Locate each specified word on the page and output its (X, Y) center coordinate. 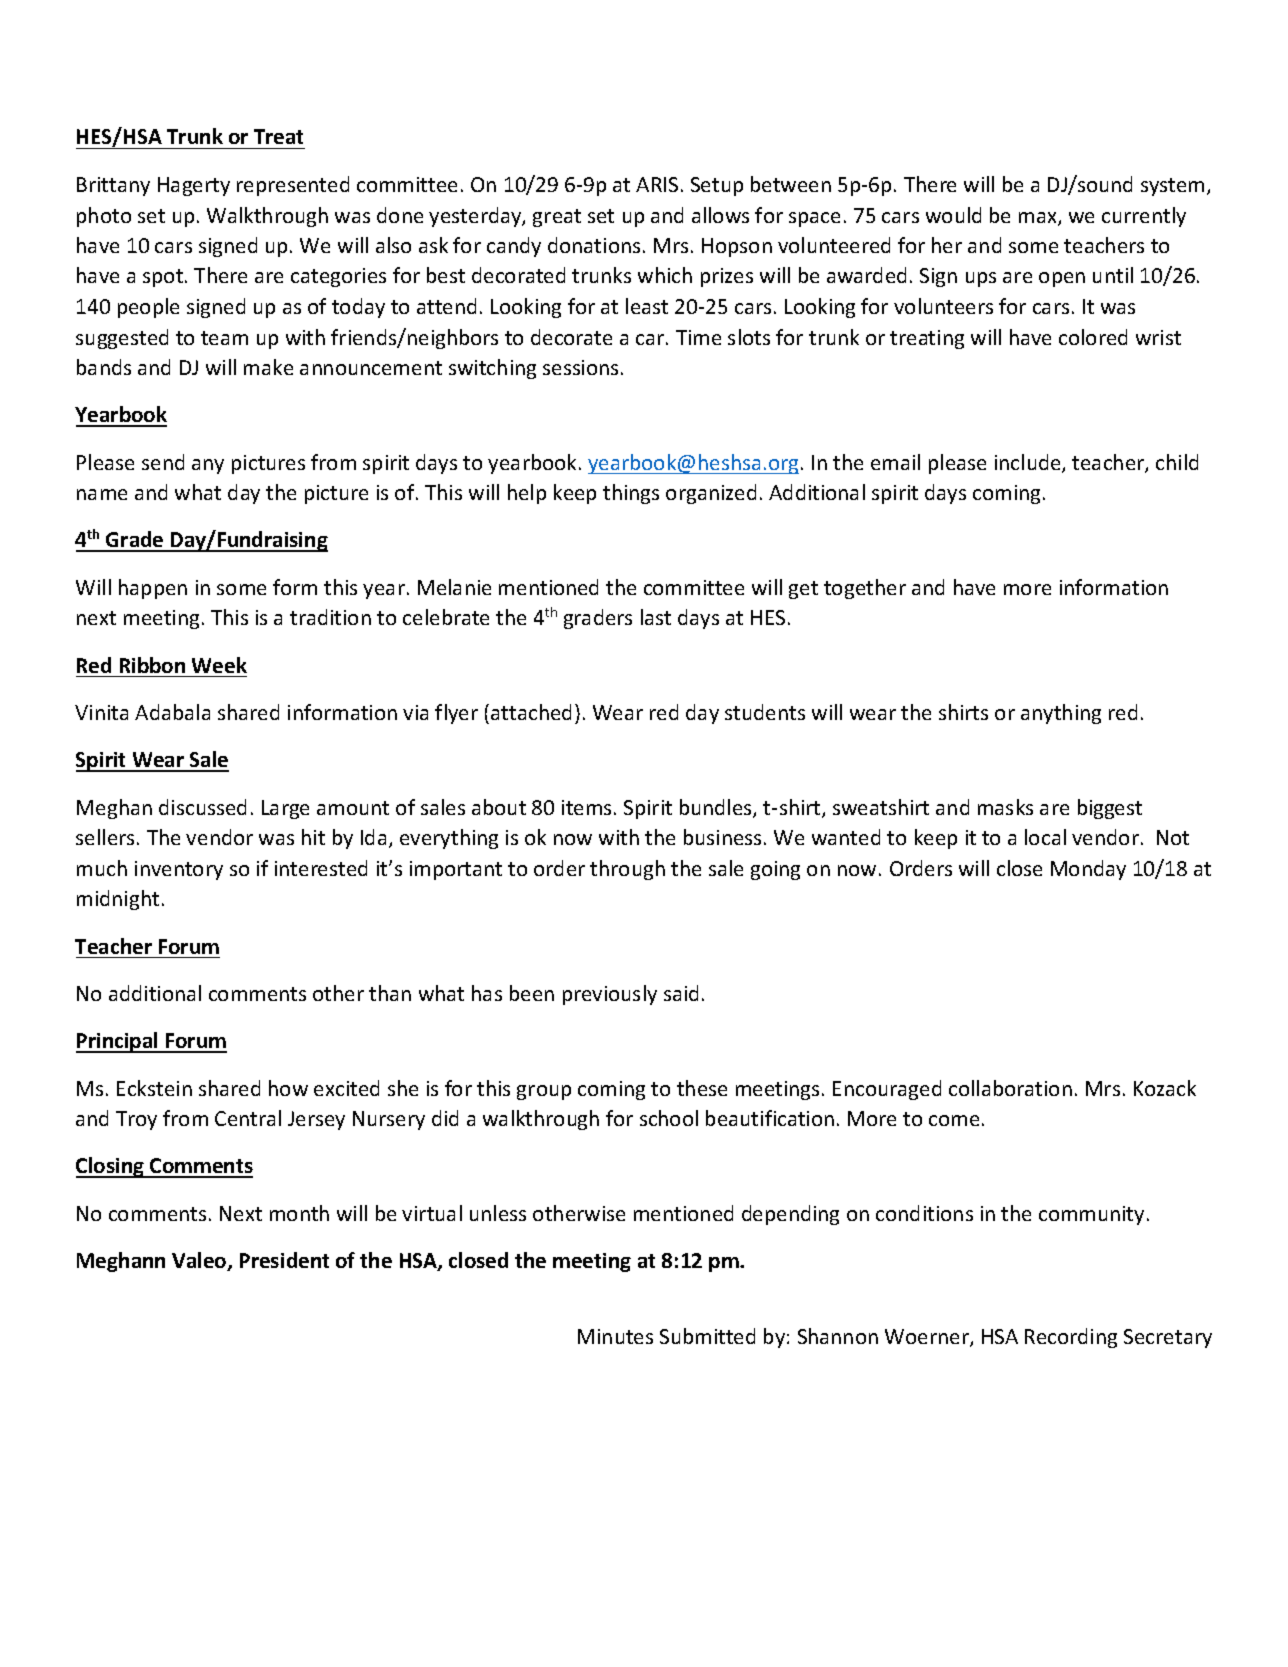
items (586, 807)
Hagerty (194, 186)
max (1039, 219)
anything (1061, 714)
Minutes (615, 1336)
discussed (202, 807)
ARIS (657, 184)
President (284, 1260)
